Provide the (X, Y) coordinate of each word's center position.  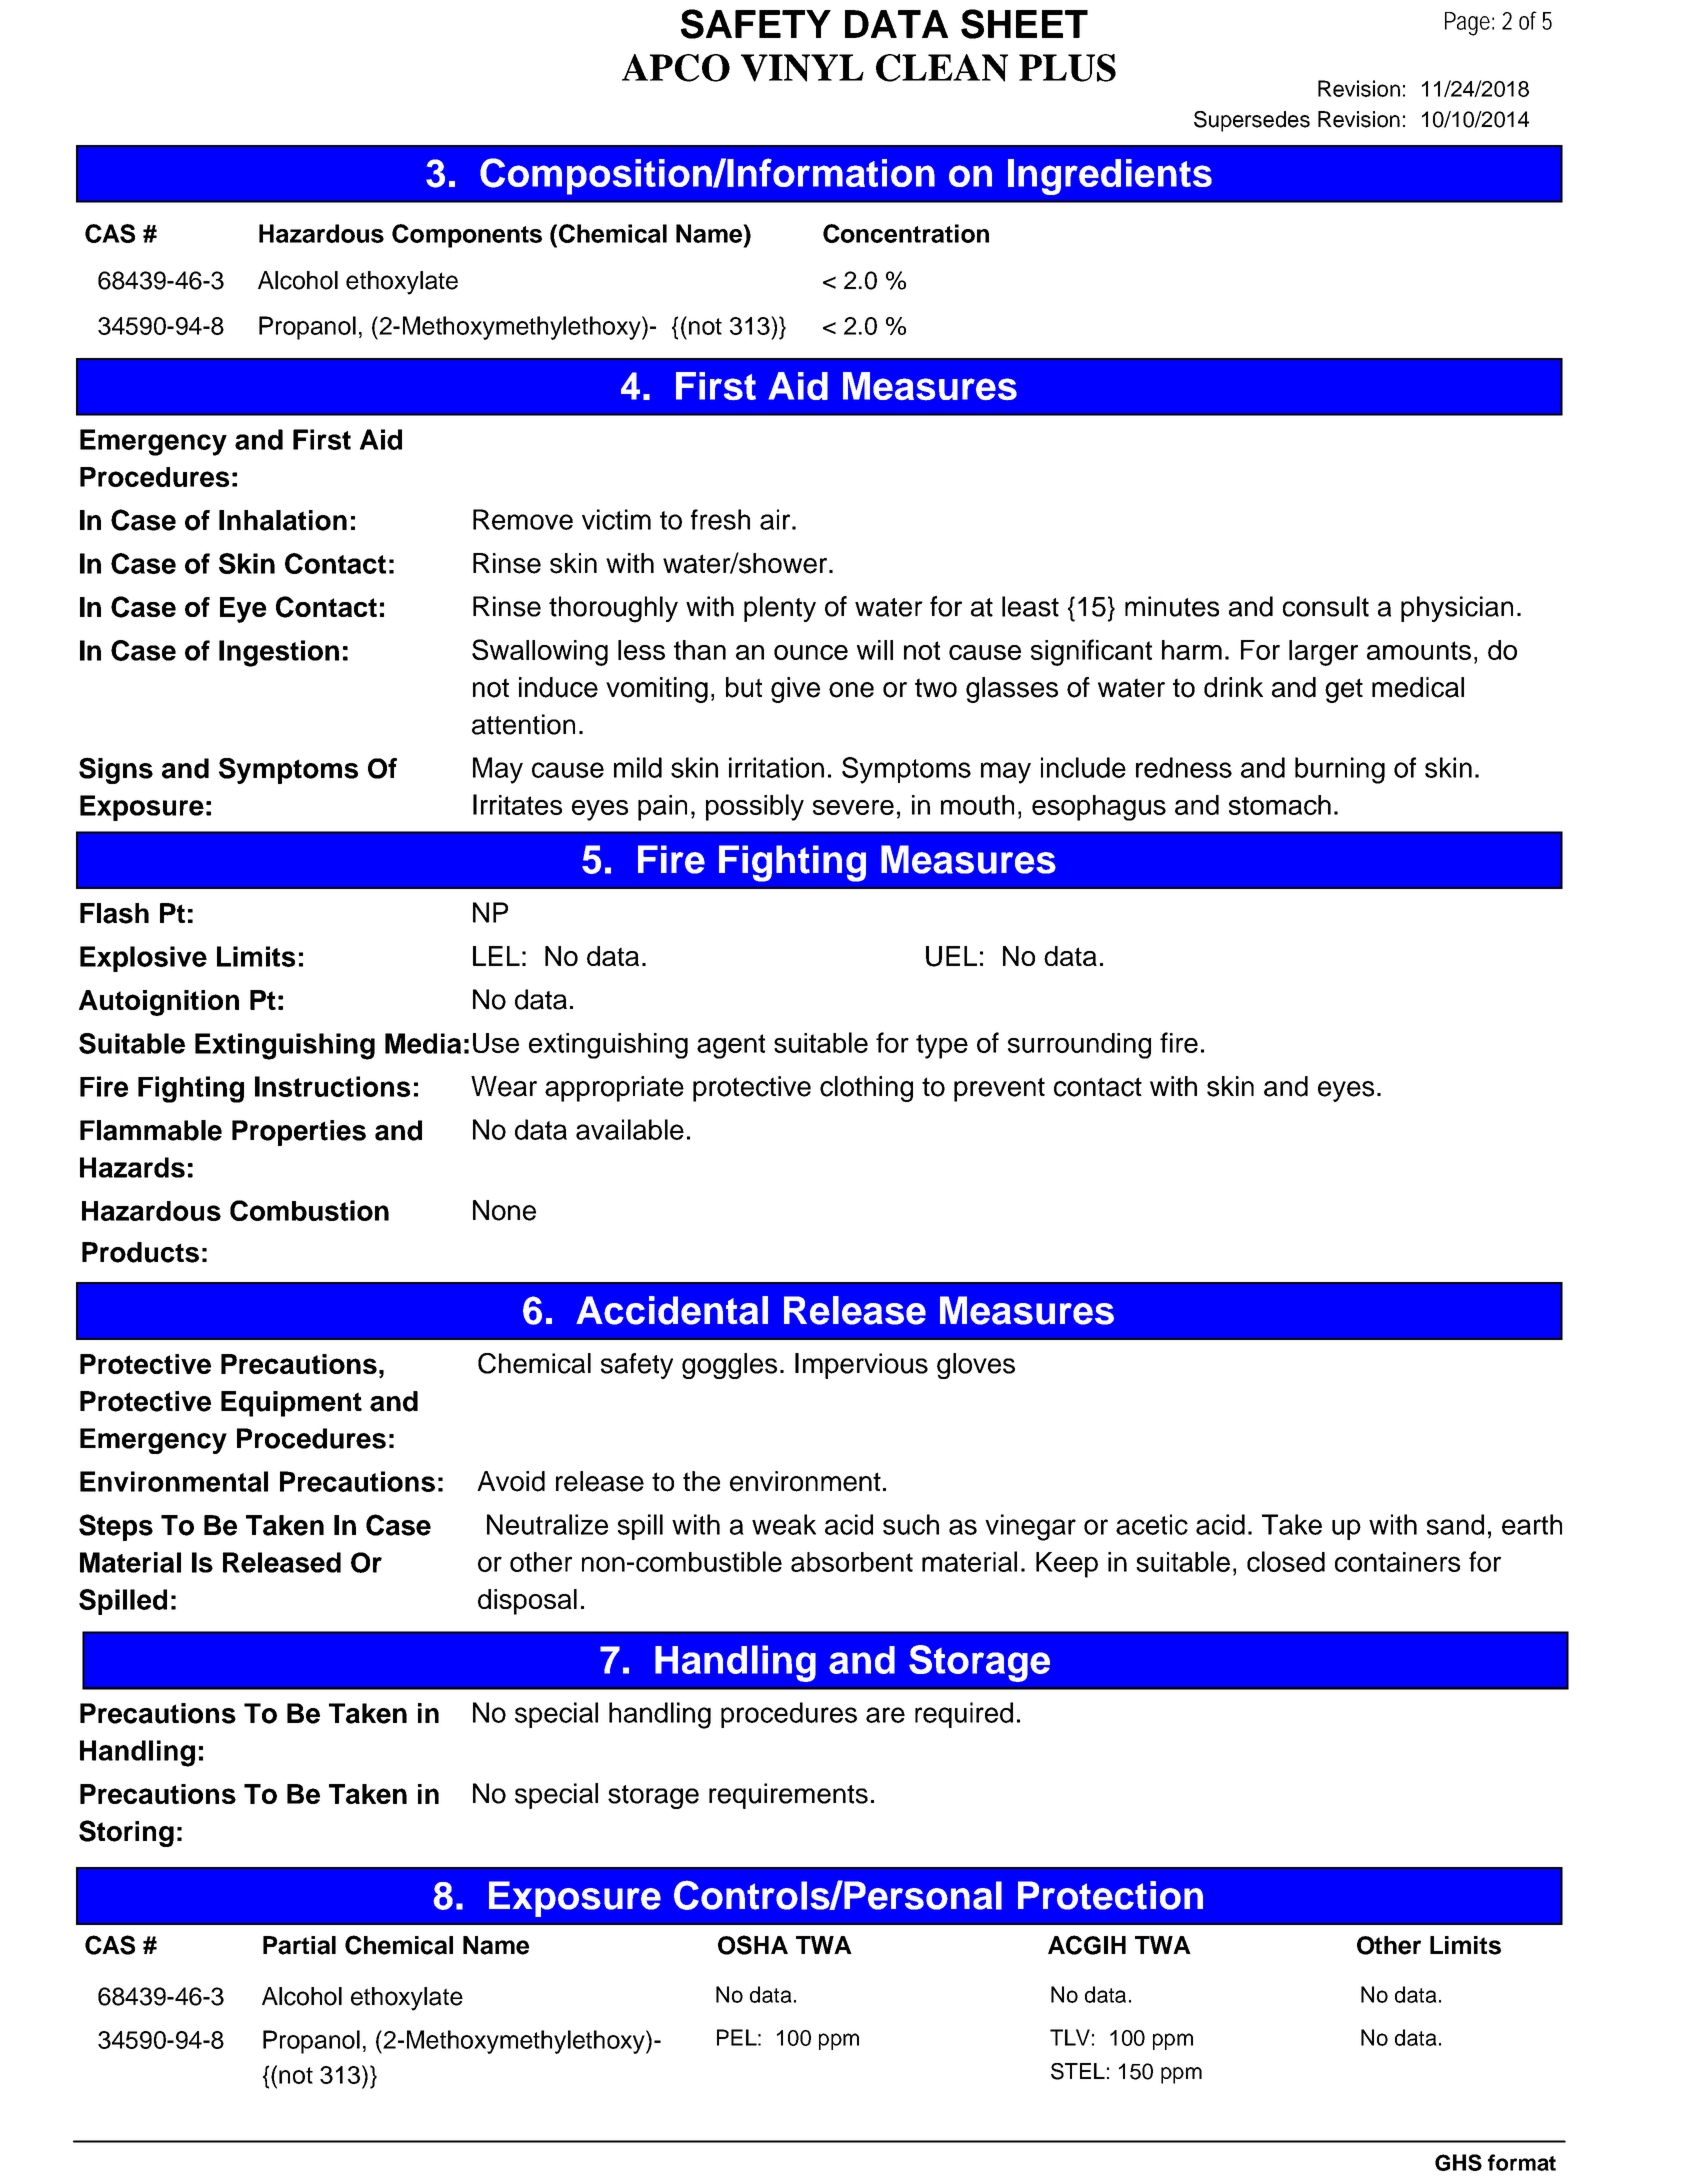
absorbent (852, 1562)
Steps (116, 1527)
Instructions (332, 1086)
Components (467, 236)
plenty (780, 609)
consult (1326, 606)
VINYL (802, 68)
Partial (299, 1945)
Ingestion (279, 653)
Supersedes (1252, 121)
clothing (866, 1089)
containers (1397, 1562)
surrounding (1079, 1046)
